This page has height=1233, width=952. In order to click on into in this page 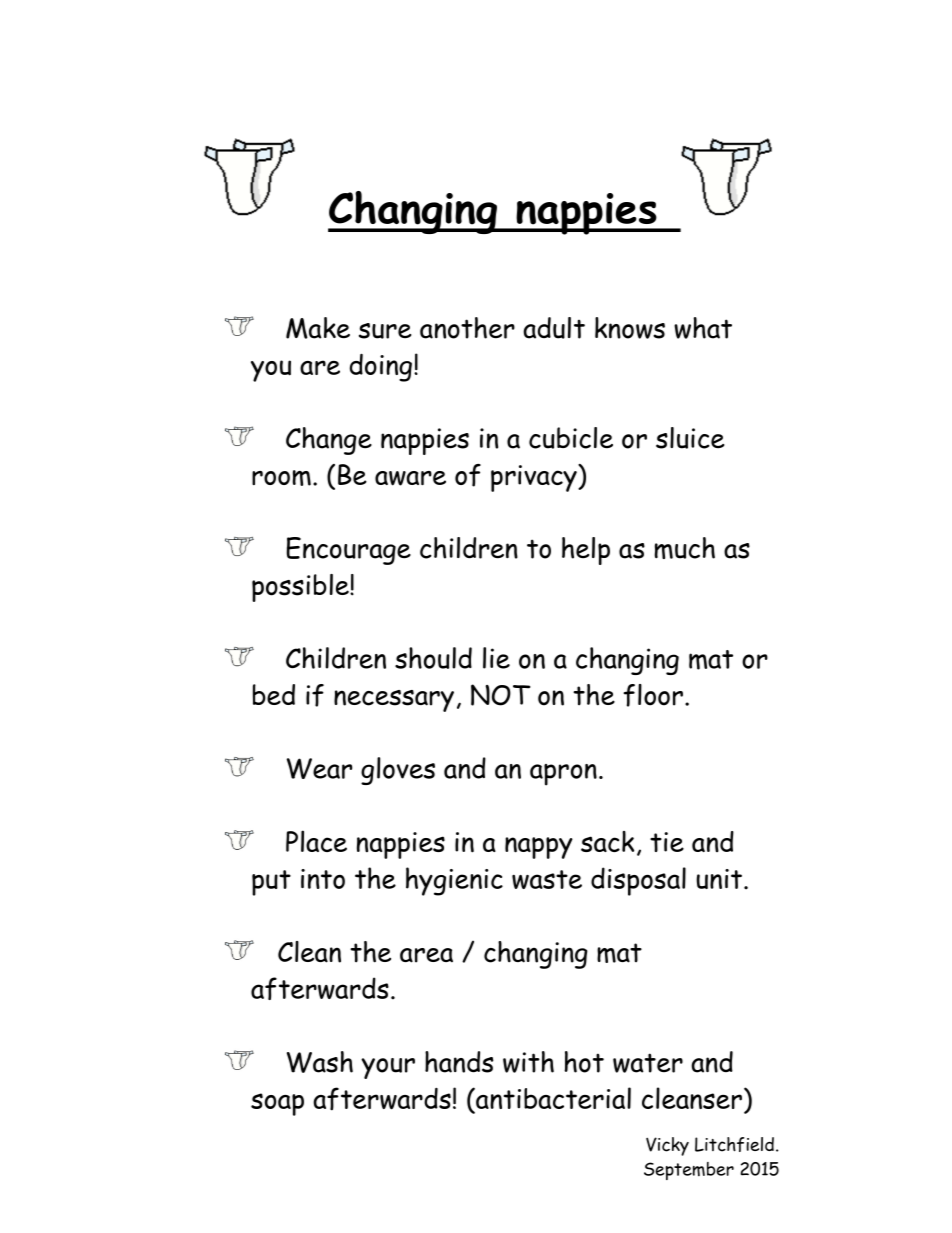, I will do `click(323, 879)`.
